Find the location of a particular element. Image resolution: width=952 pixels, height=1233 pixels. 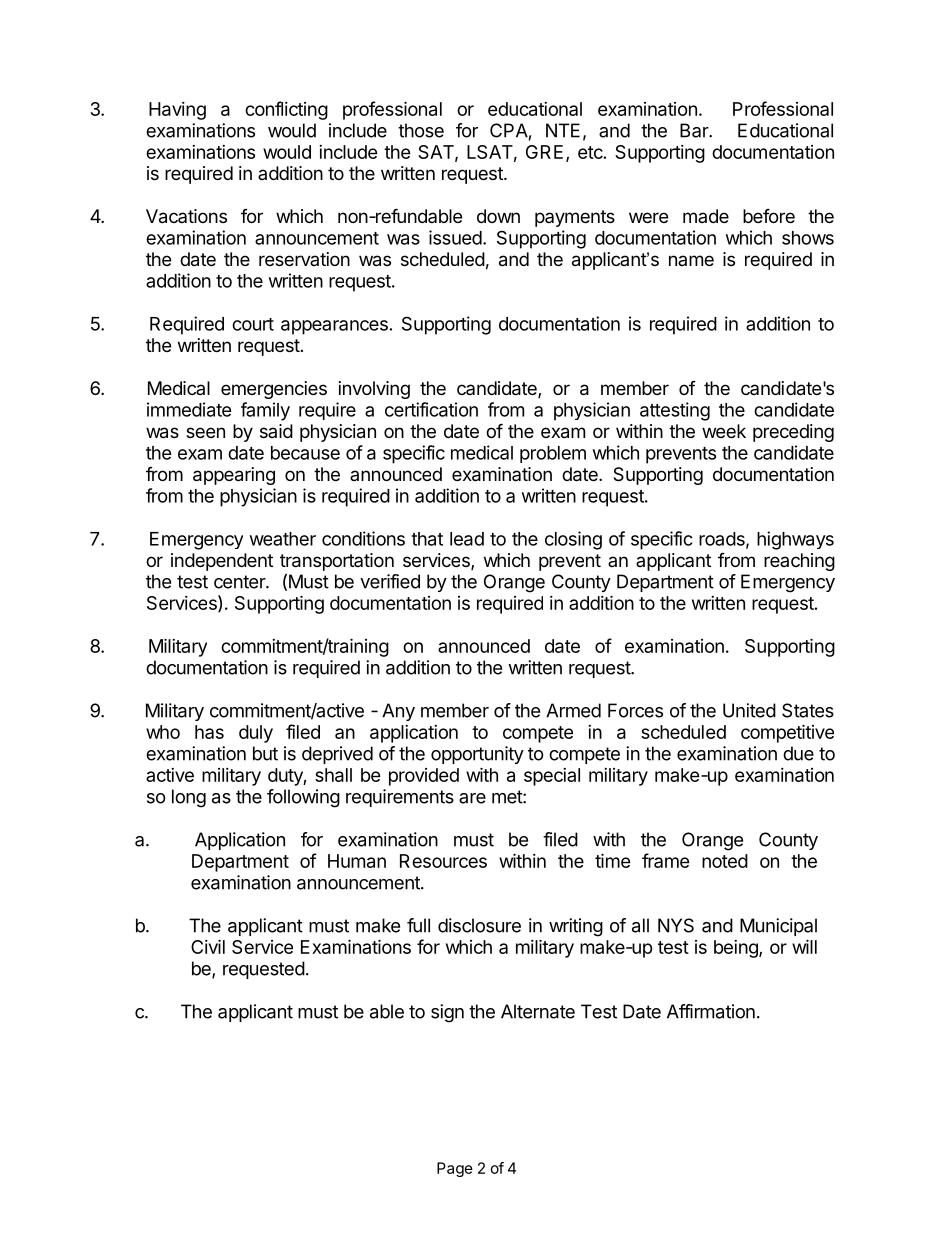

sign is located at coordinates (447, 1013).
